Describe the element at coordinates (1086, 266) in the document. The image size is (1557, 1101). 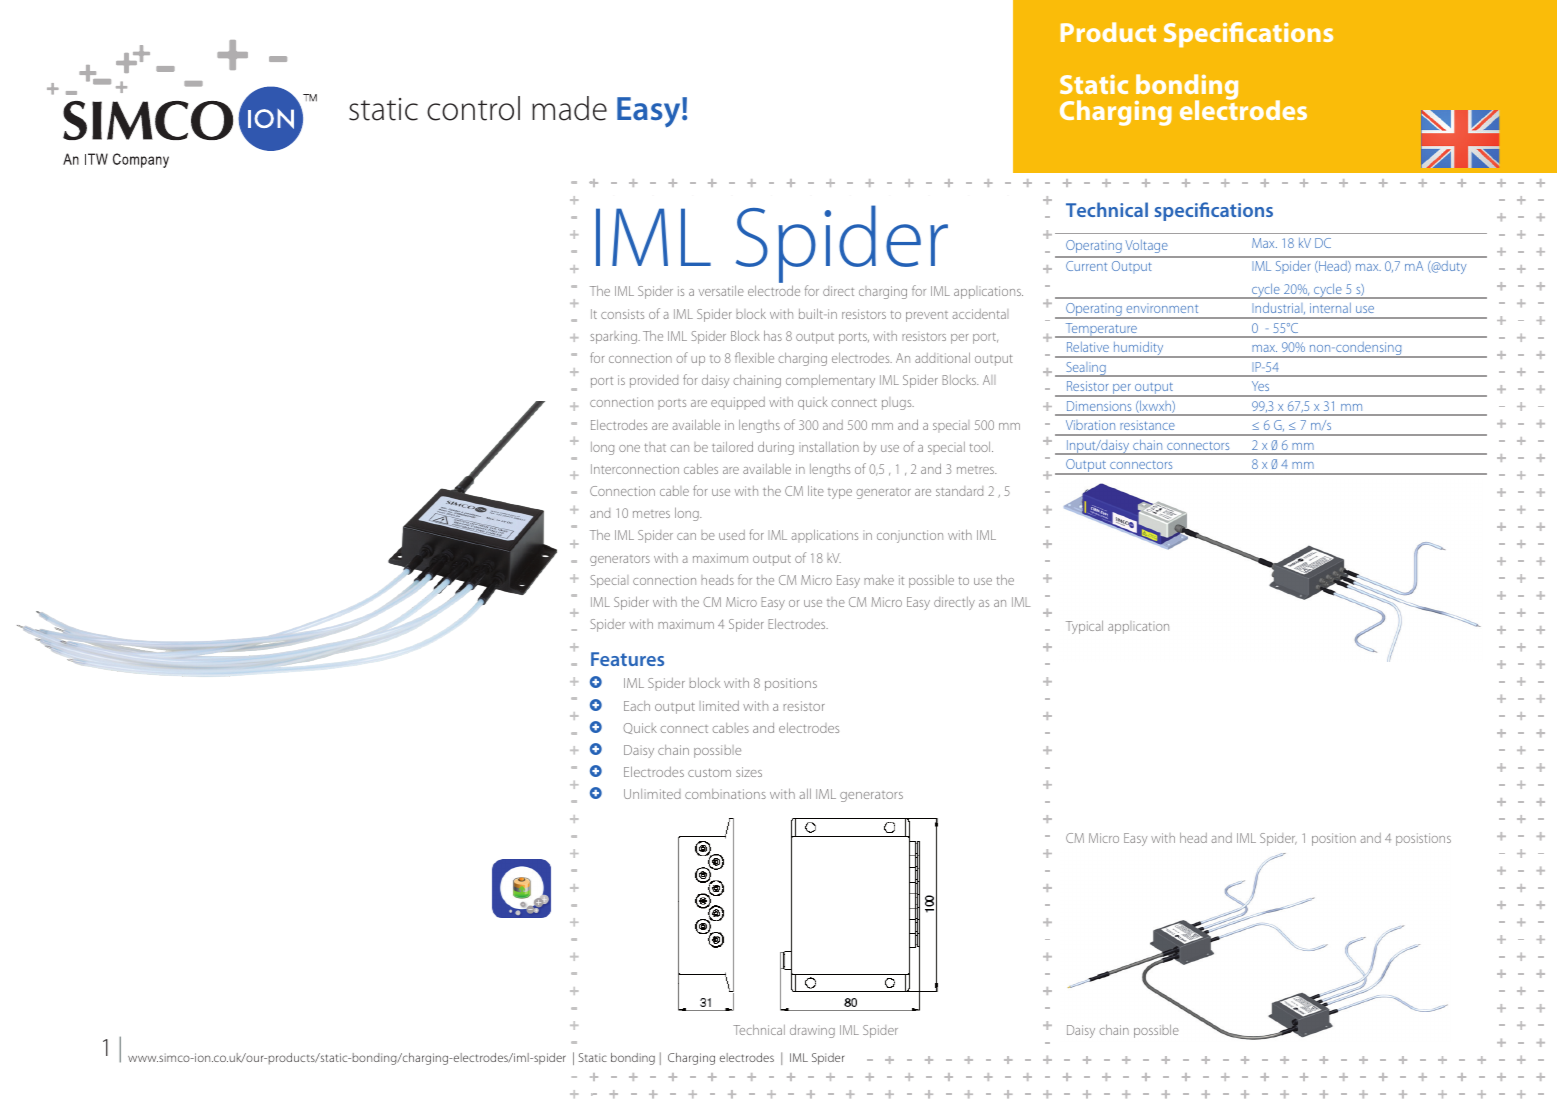
I see `Current` at that location.
